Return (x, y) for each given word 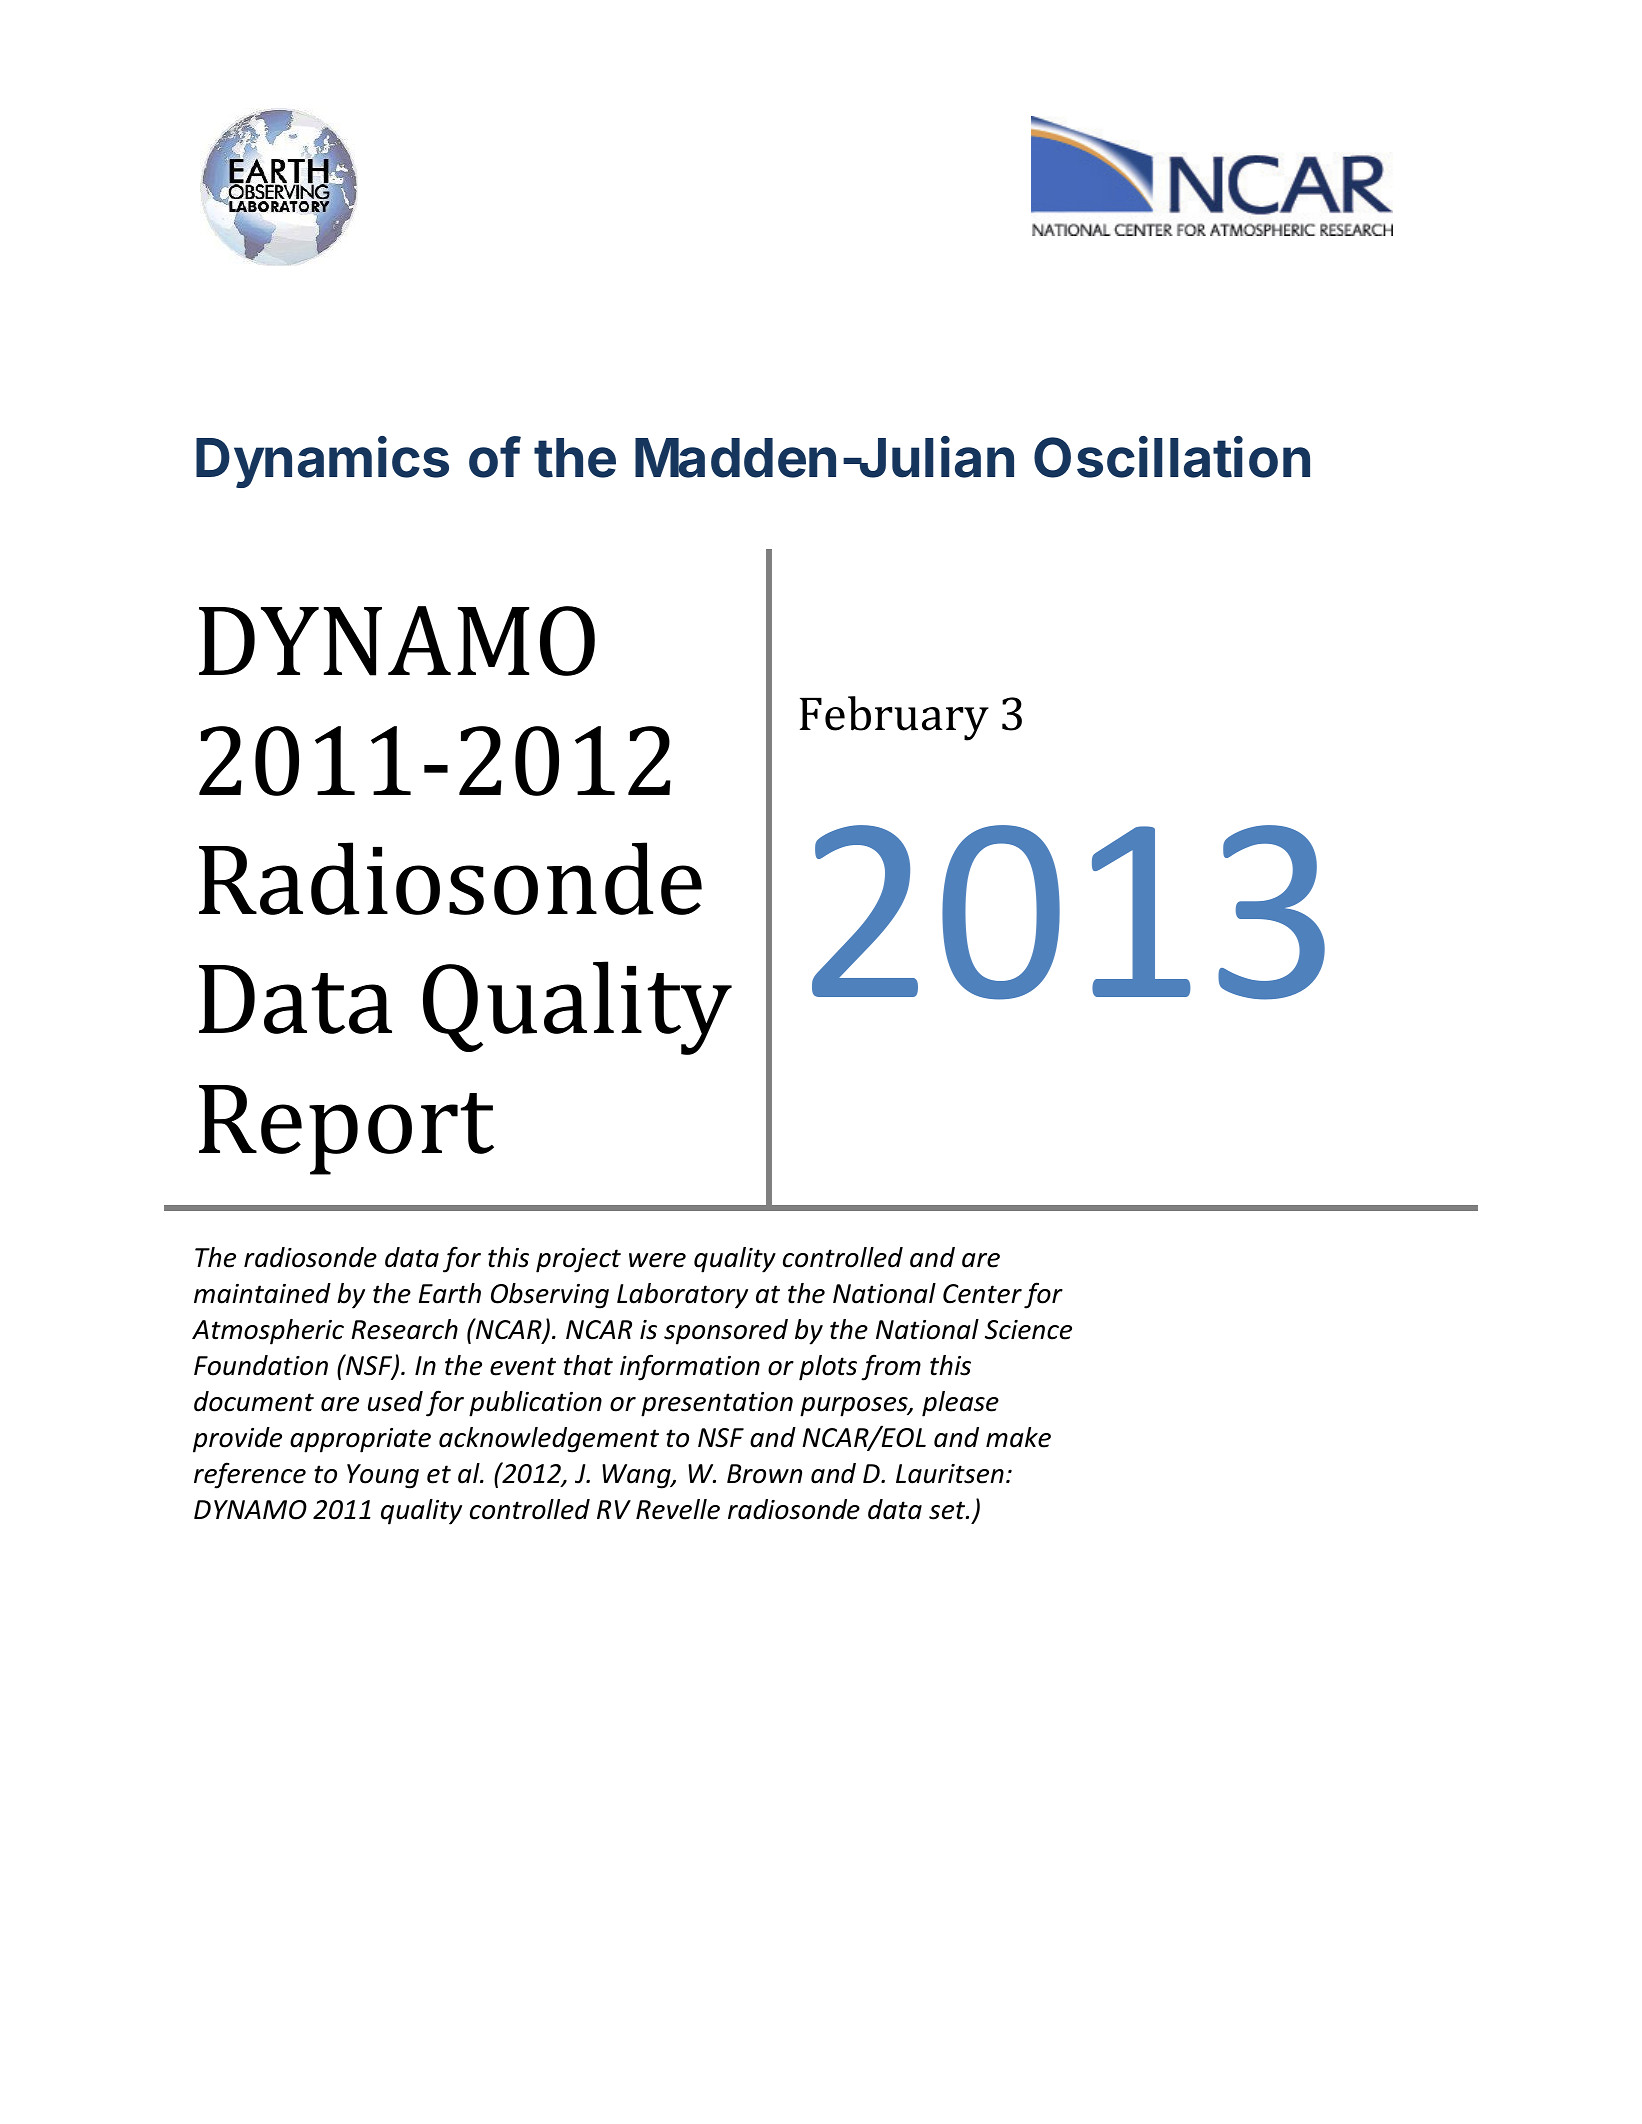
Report (346, 1130)
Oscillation (1172, 457)
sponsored (726, 1332)
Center (982, 1294)
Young (383, 1476)
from (891, 1367)
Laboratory (682, 1296)
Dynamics (322, 462)
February (894, 718)
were (657, 1260)
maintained (262, 1293)
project (578, 1260)
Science (1028, 1330)
